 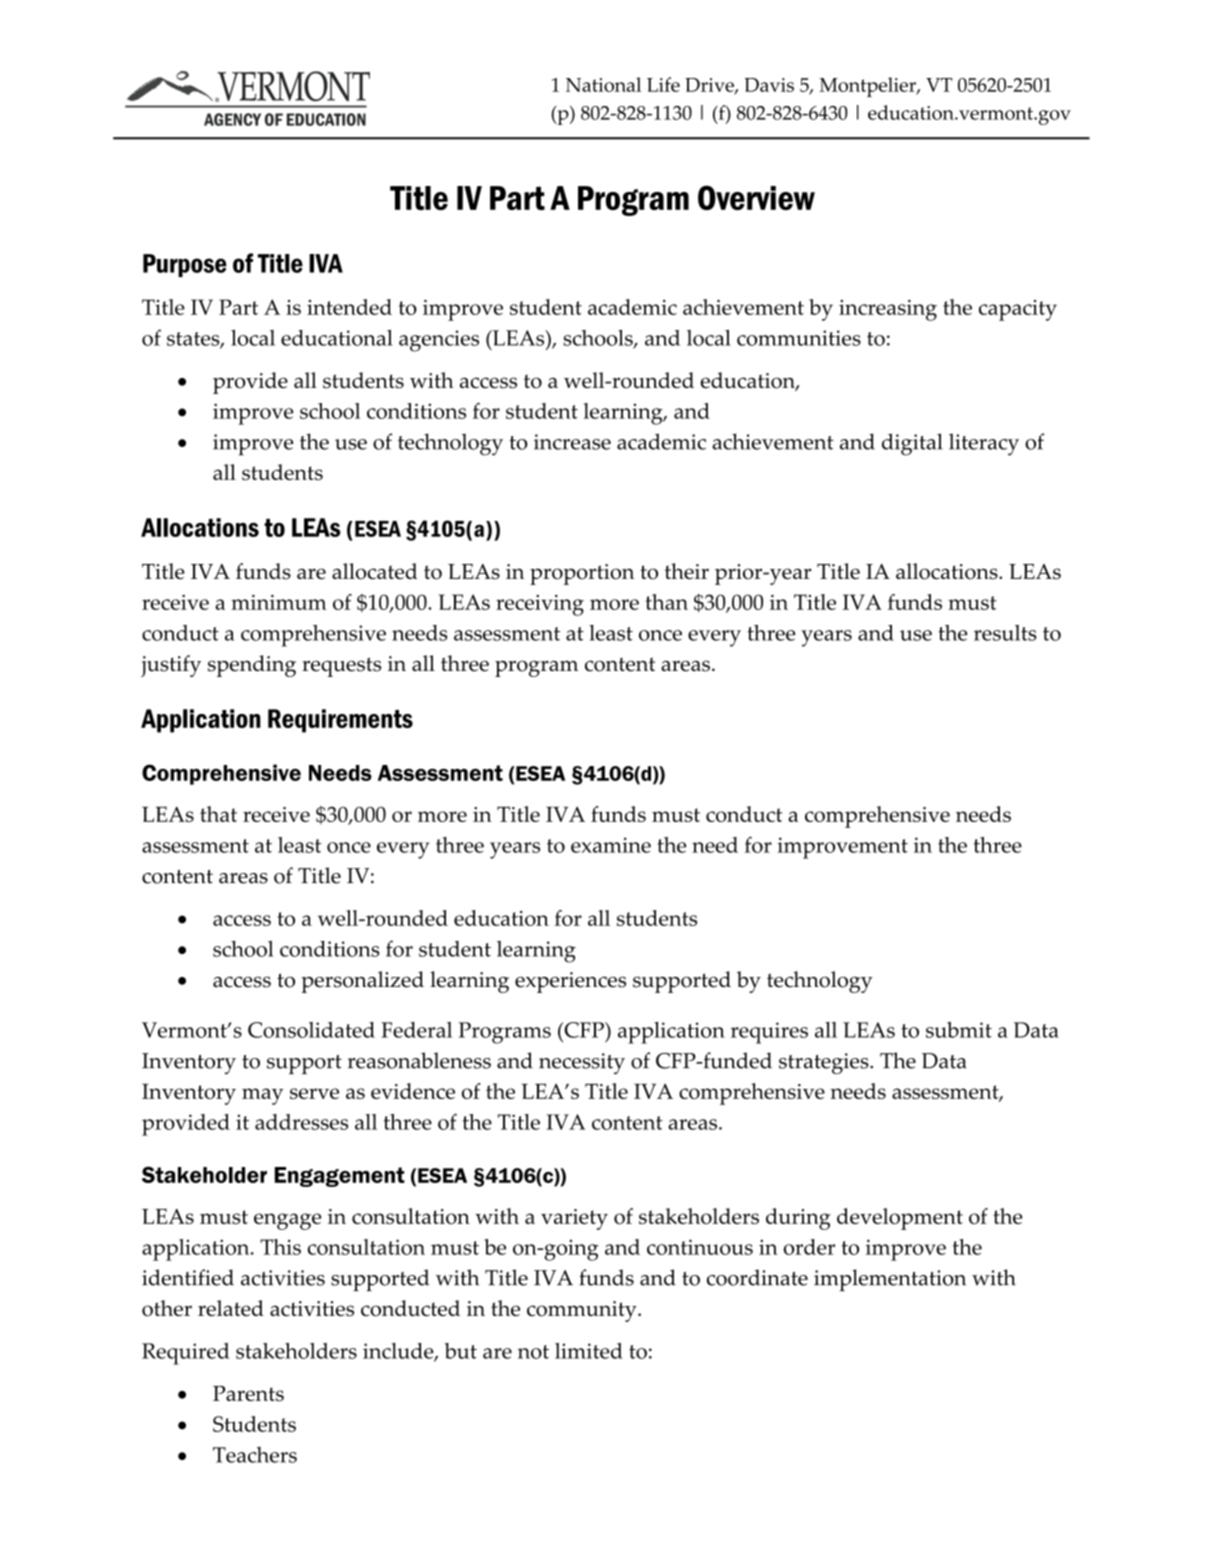 What do you see at coordinates (589, 1351) in the screenshot?
I see `limited` at bounding box center [589, 1351].
